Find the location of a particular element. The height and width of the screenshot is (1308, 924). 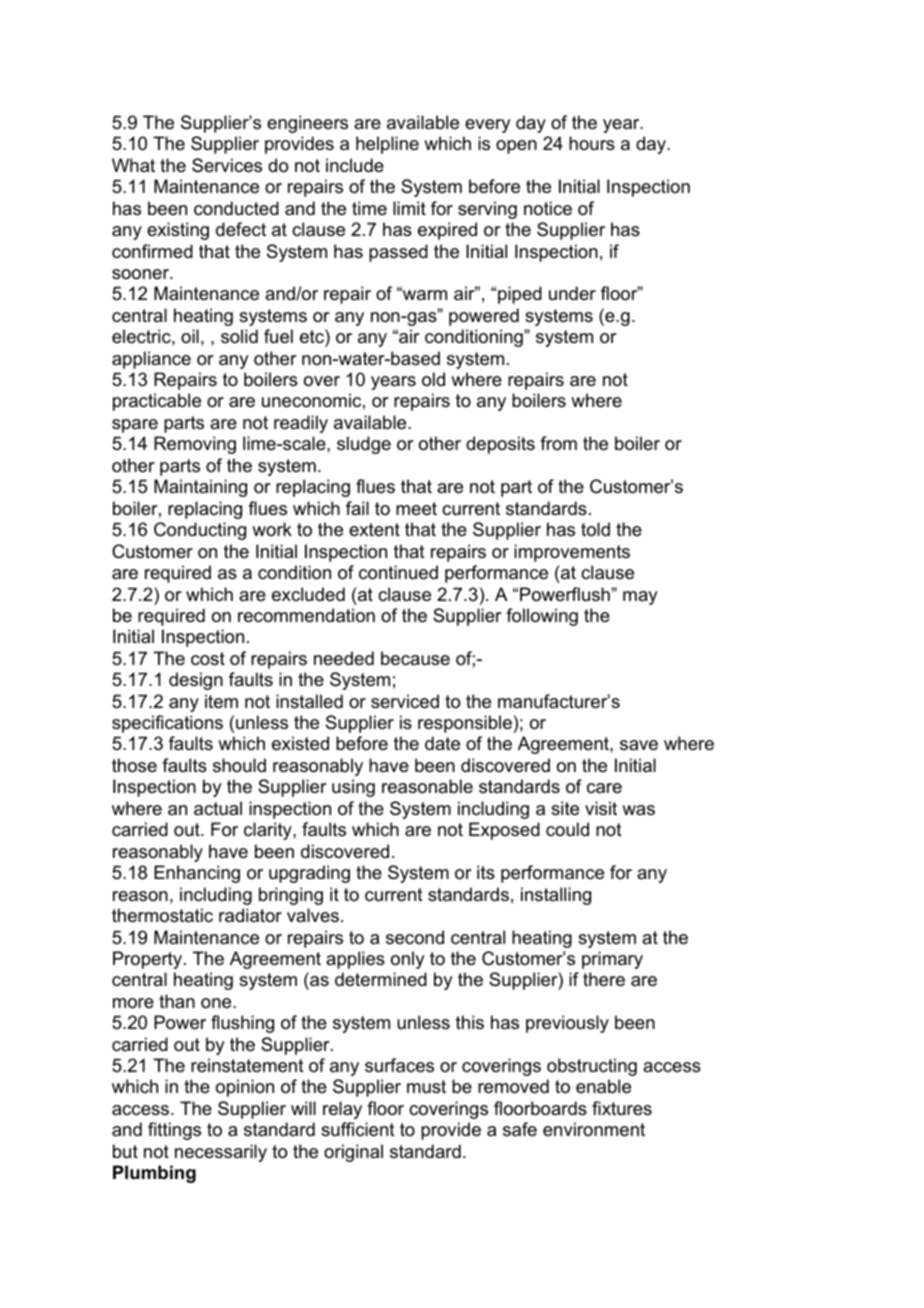

helpline is located at coordinates (387, 145).
